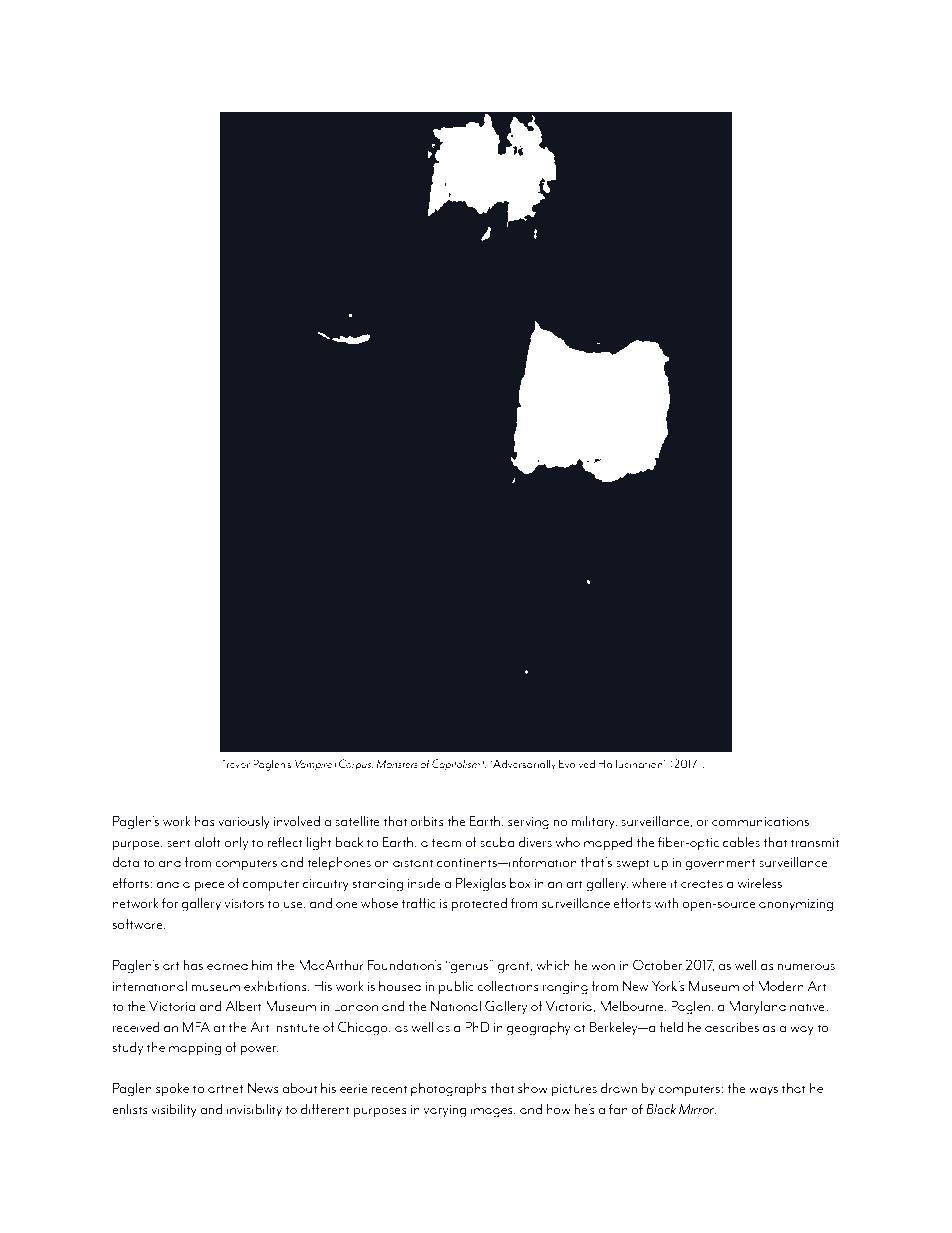  Describe the element at coordinates (236, 843) in the screenshot. I see `only` at that location.
